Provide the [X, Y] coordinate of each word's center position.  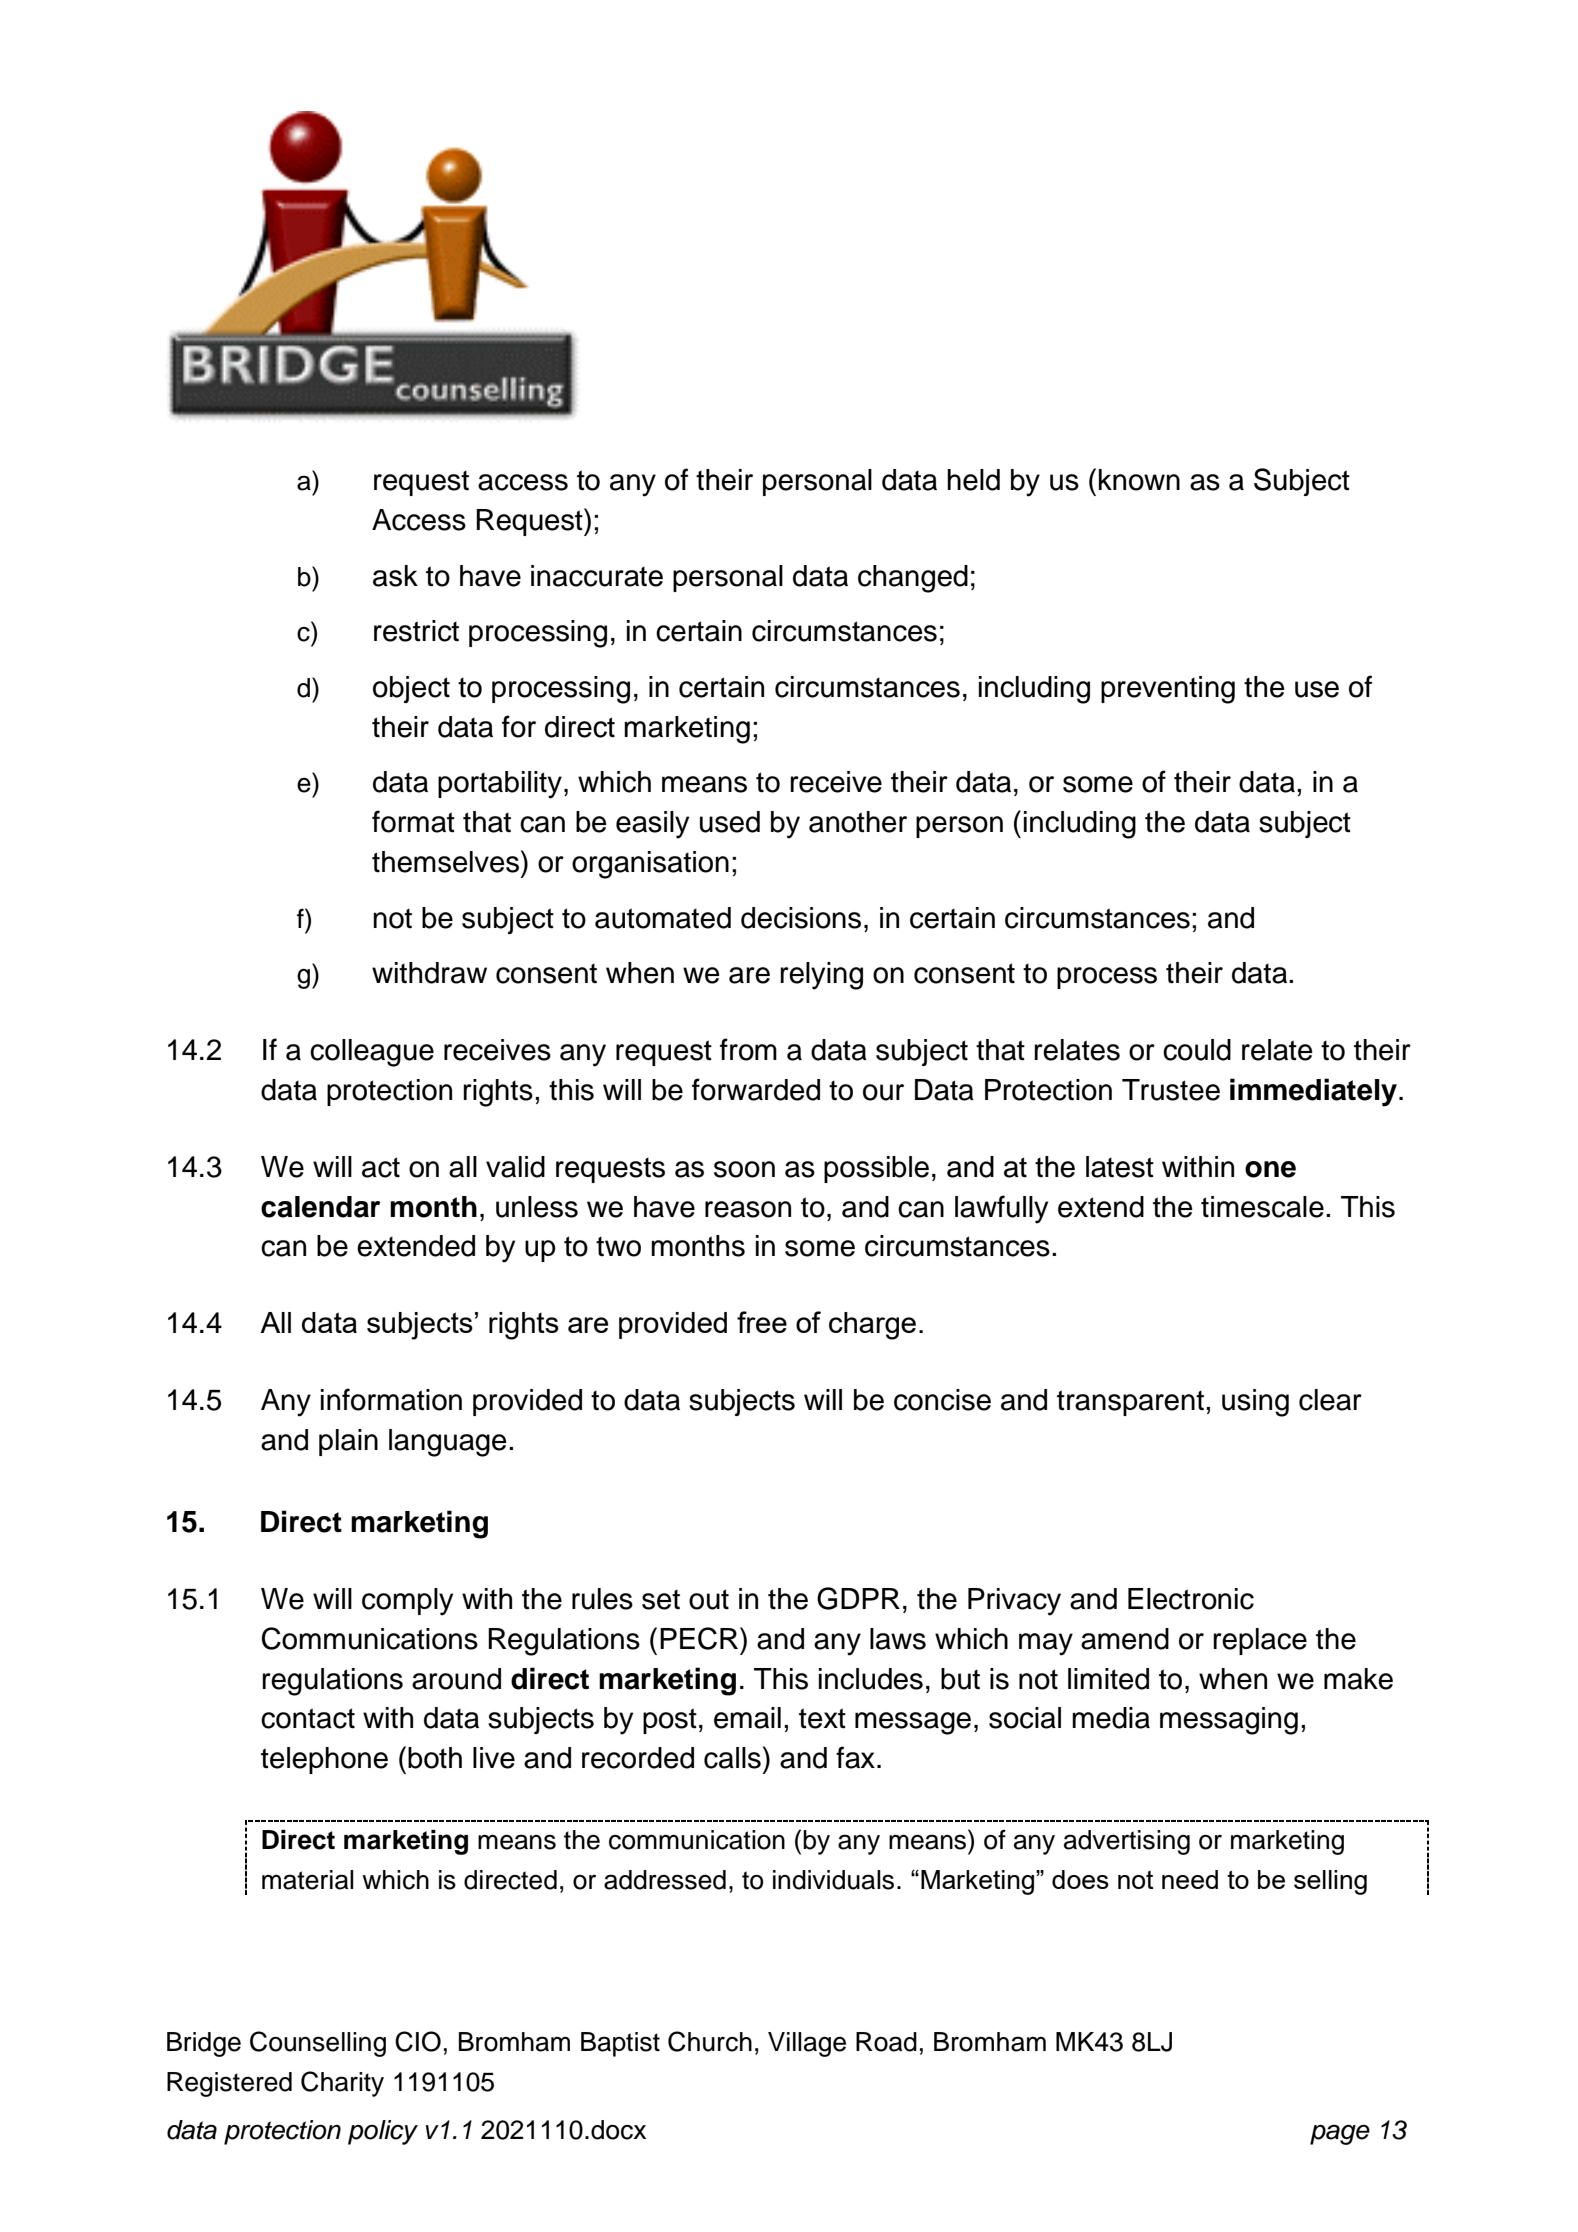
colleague [372, 1053]
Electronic [1191, 1599]
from [748, 1049]
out [709, 1599]
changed [913, 579]
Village [807, 2044]
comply [407, 1602]
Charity [342, 2084]
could [1197, 1050]
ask [395, 576]
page [1340, 2134]
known [1139, 480]
